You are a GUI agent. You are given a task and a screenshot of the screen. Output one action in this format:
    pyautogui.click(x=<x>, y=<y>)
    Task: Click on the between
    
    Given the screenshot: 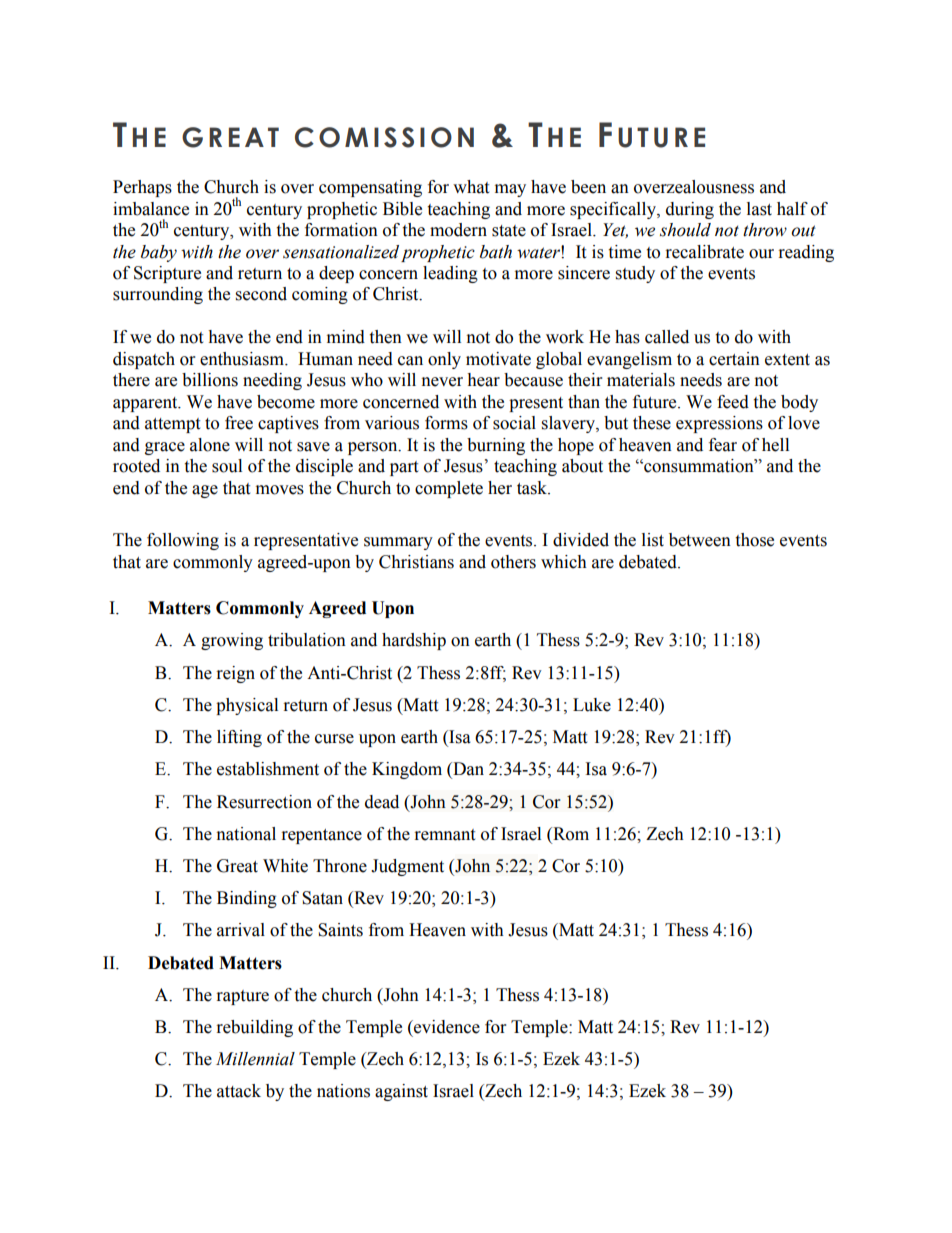 What is the action you would take?
    pyautogui.click(x=700, y=540)
